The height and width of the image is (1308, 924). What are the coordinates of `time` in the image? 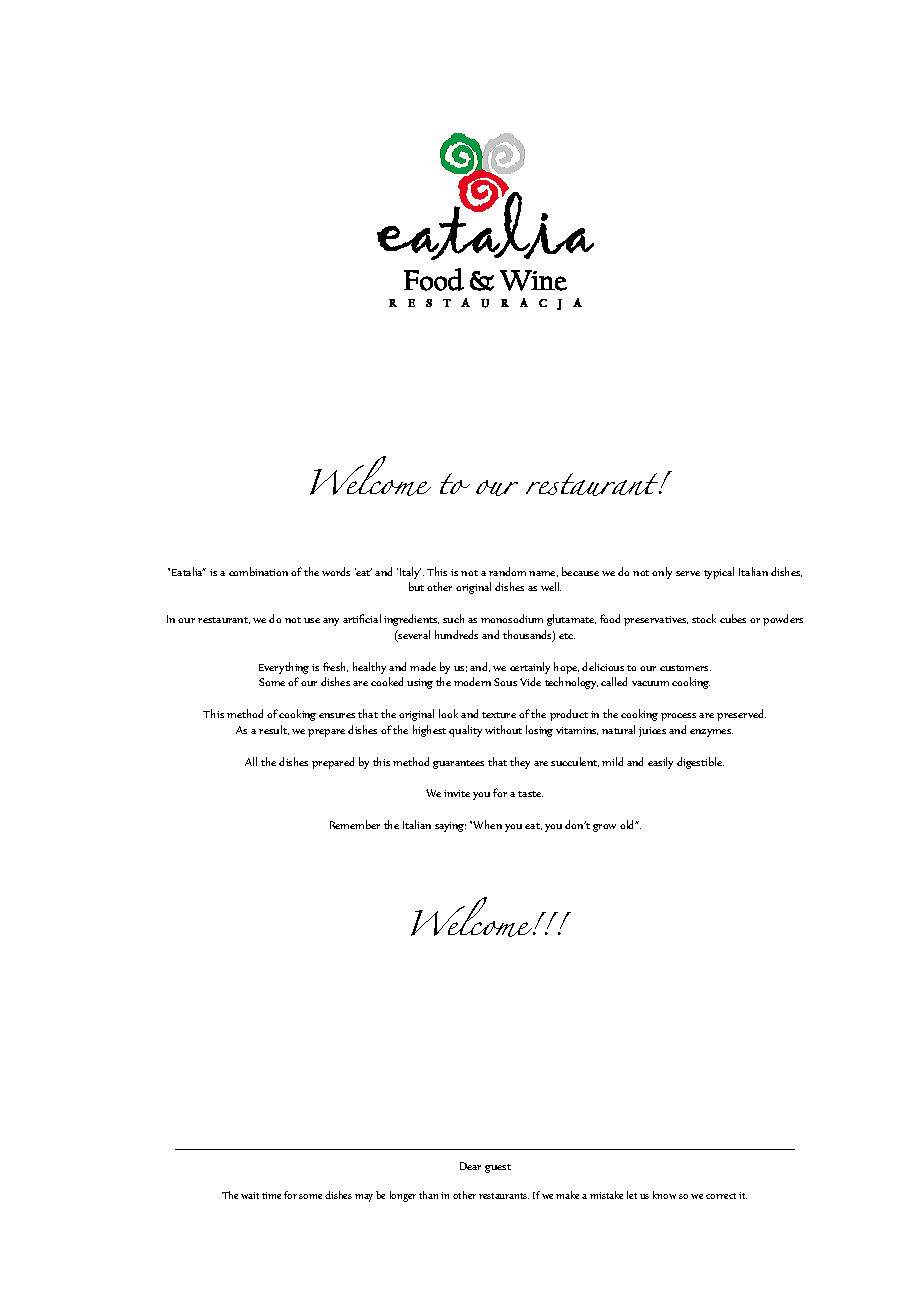 It's located at (271, 1195).
